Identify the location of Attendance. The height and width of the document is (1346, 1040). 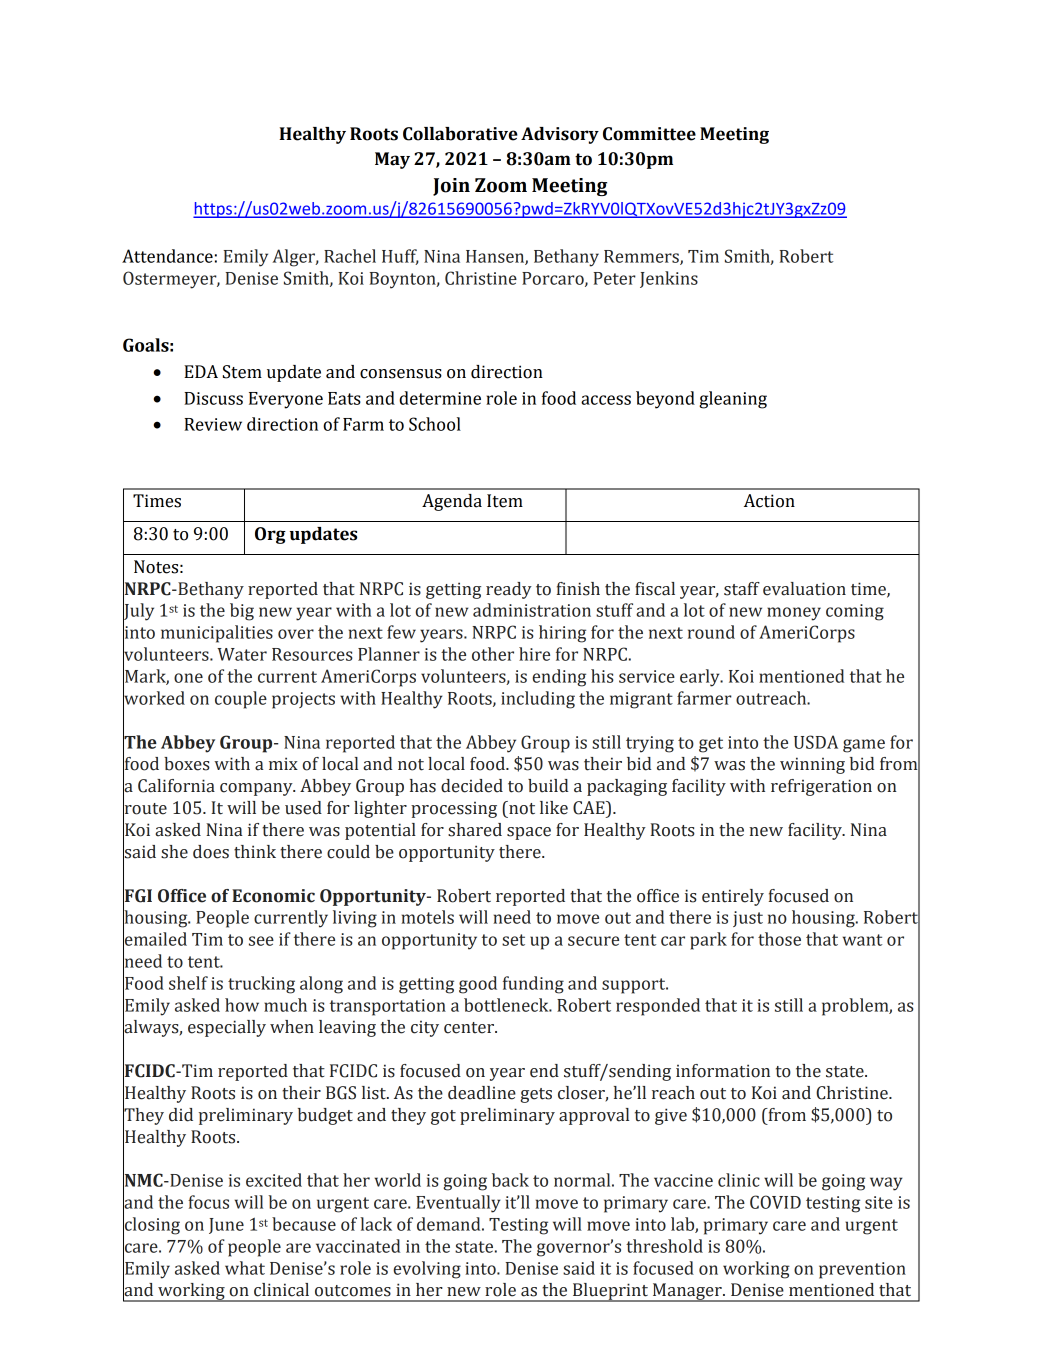
(167, 256).
